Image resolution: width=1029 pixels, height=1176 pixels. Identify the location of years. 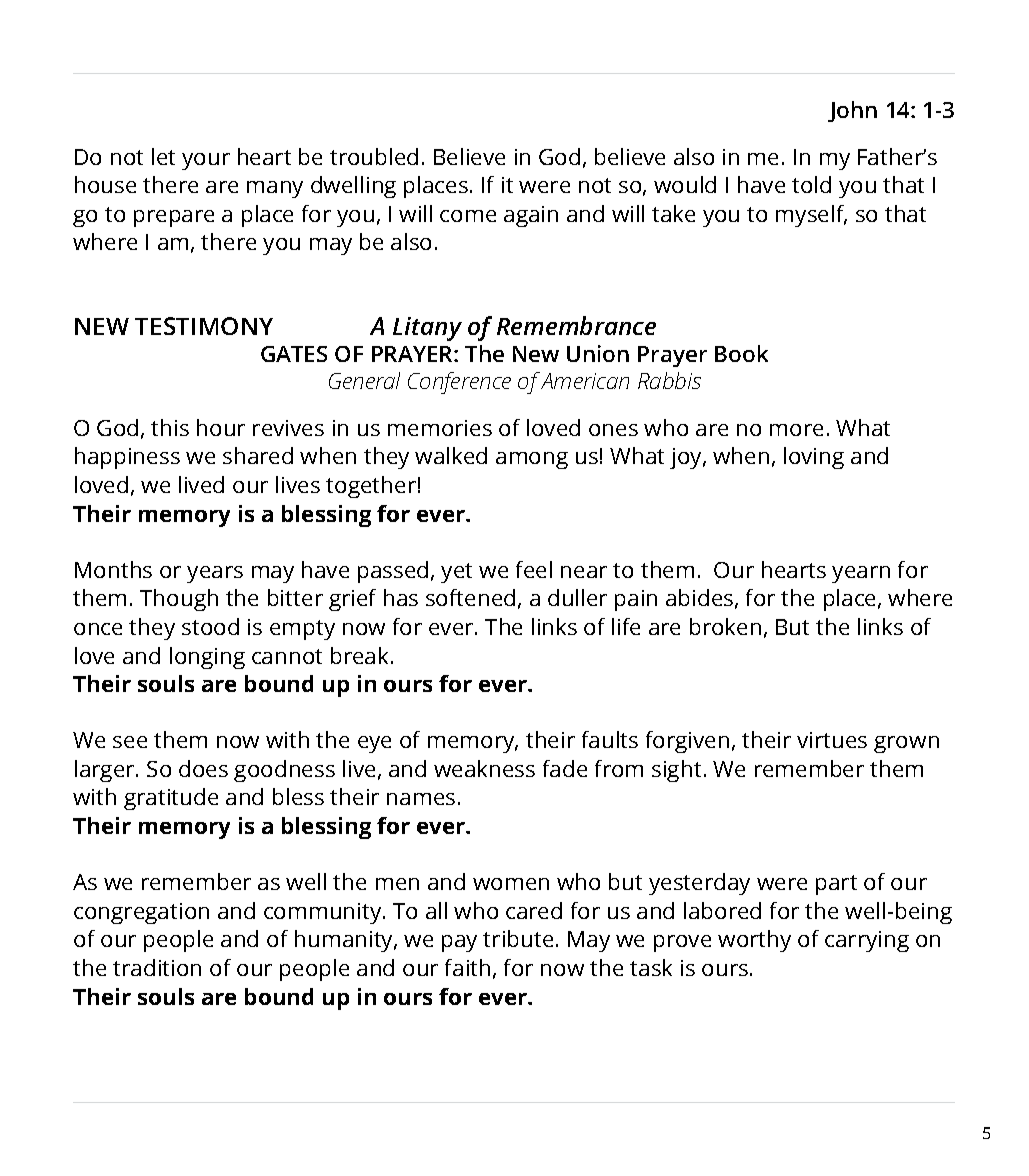
(215, 574).
